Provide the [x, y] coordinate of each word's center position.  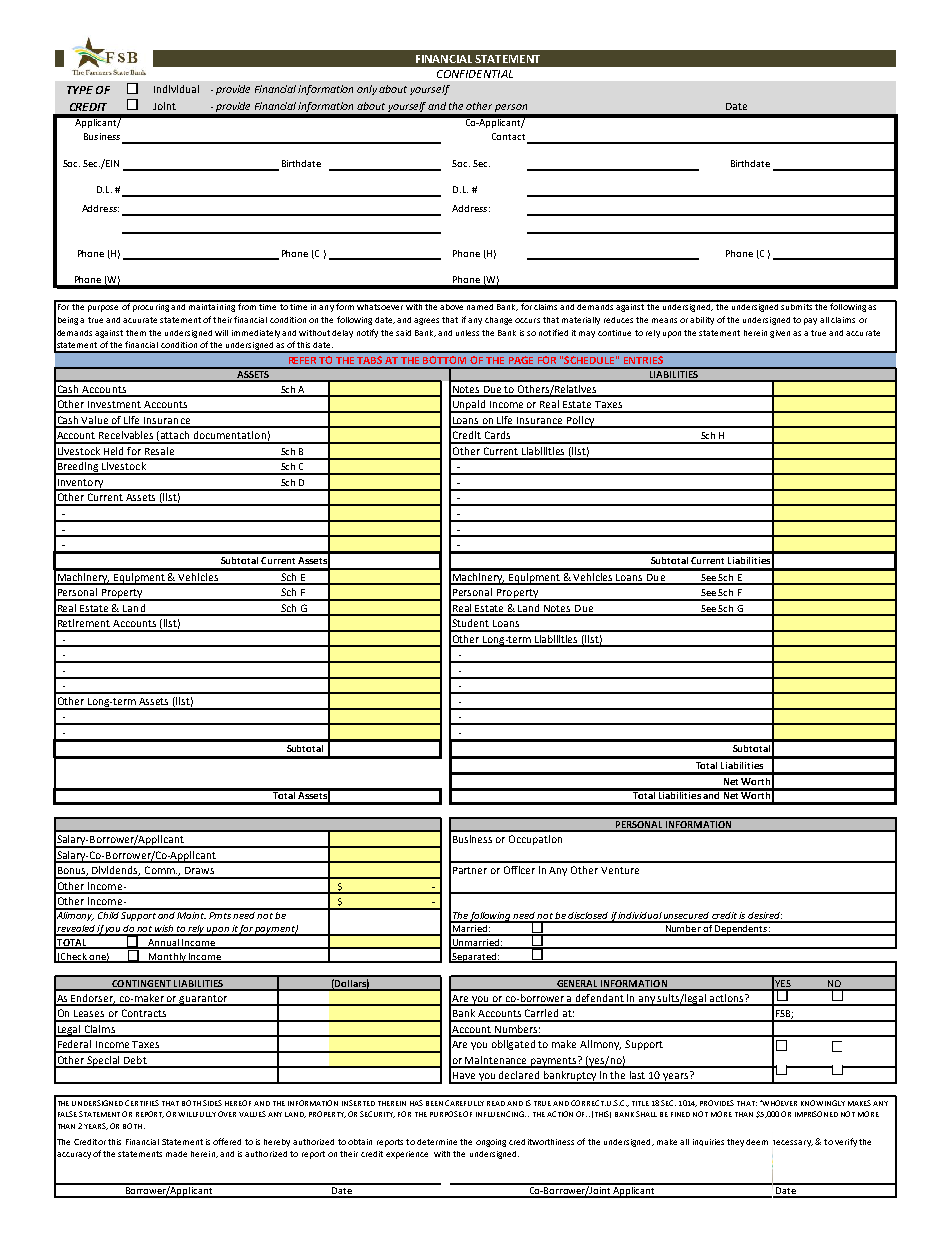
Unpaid [469, 406]
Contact [508, 136]
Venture [620, 870]
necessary [793, 1143]
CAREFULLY [464, 1103]
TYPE [80, 90]
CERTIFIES [142, 1103]
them [136, 333]
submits [797, 305]
